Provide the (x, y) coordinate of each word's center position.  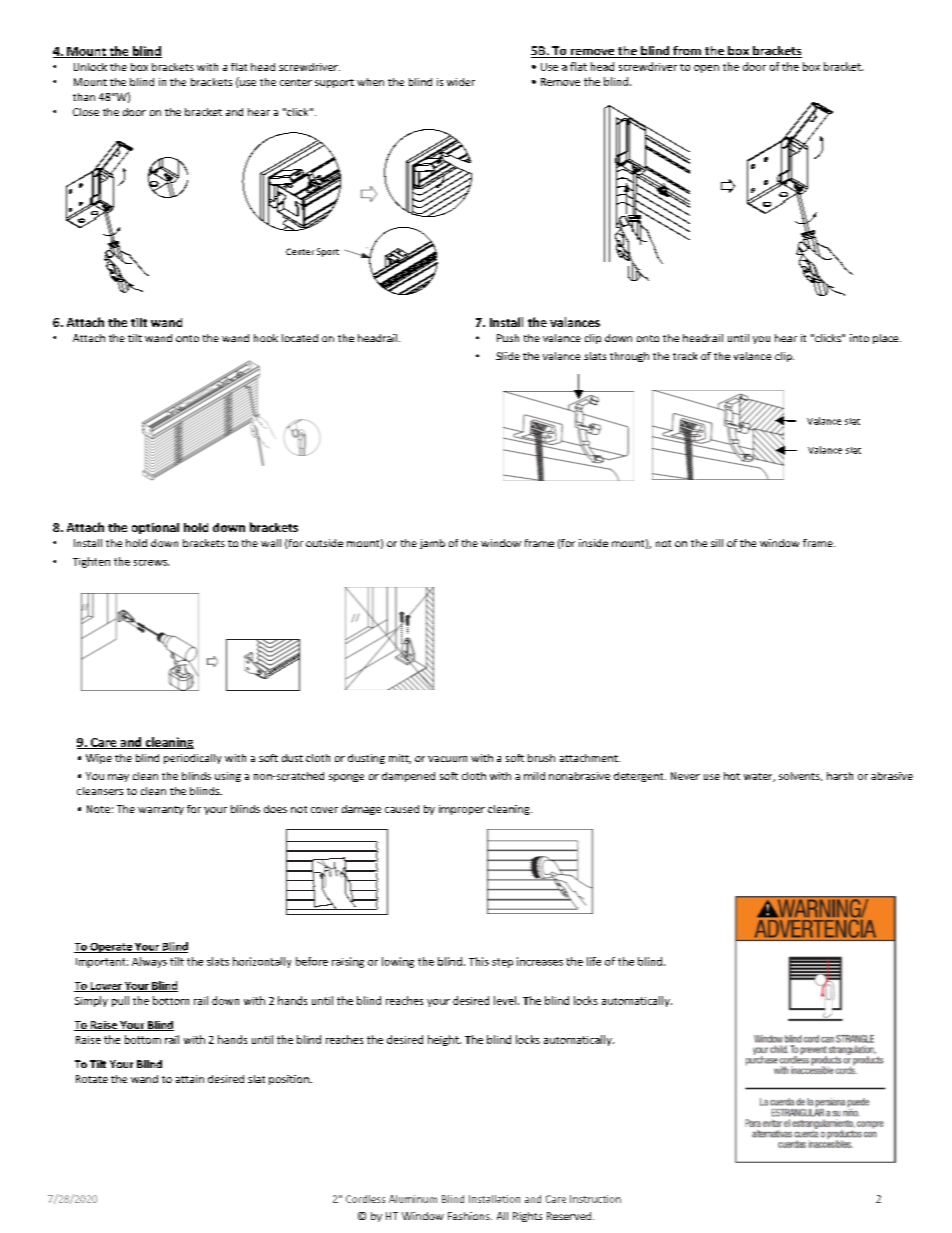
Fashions (470, 1216)
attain (190, 1079)
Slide (508, 356)
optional (155, 528)
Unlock (90, 67)
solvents (800, 776)
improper (462, 810)
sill (717, 543)
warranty (161, 810)
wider (461, 82)
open (706, 69)
